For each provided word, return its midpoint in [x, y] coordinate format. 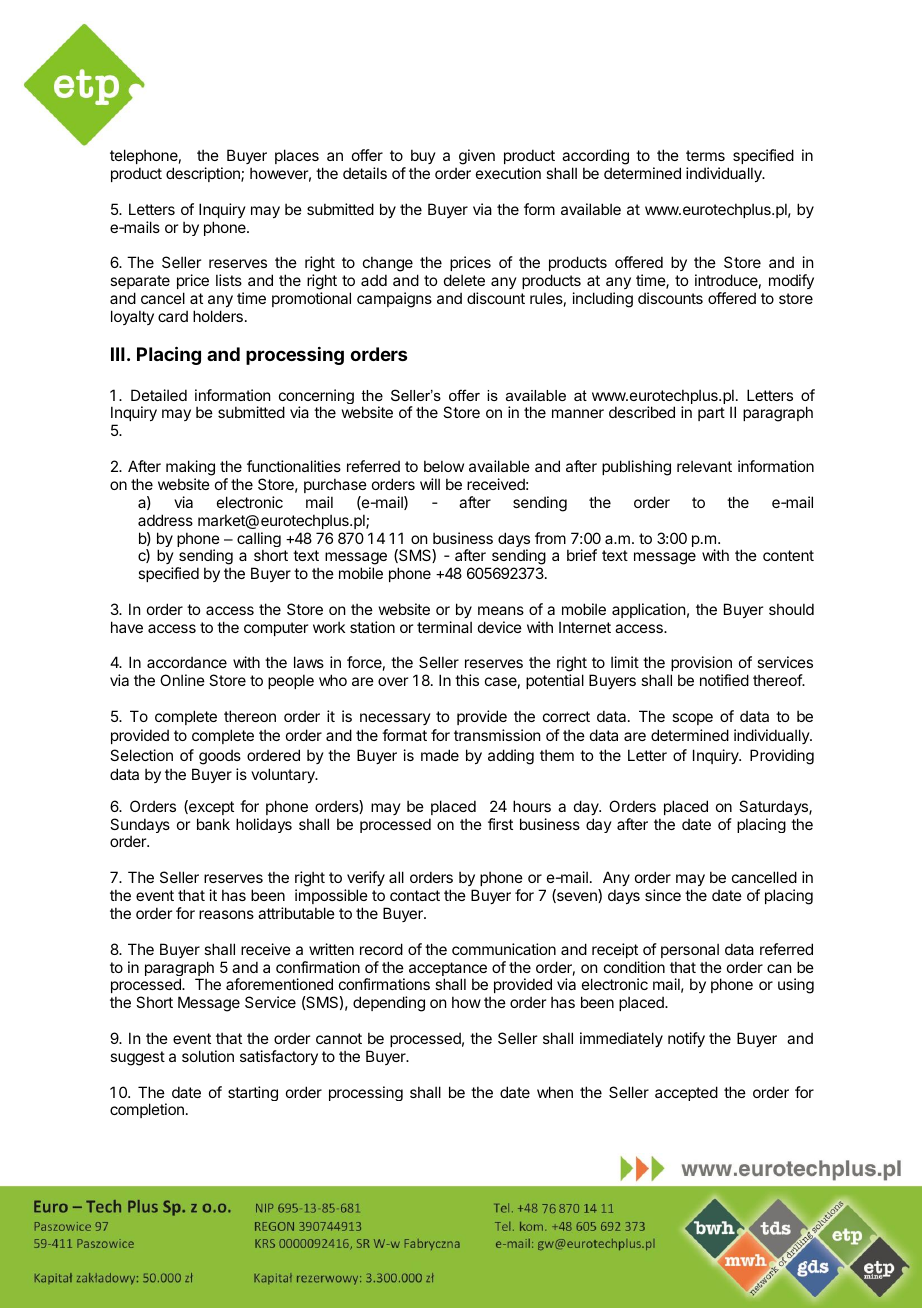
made [440, 755]
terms [705, 155]
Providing [782, 757]
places [297, 156]
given [477, 157]
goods [220, 757]
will [430, 484]
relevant [704, 466]
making [190, 468]
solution [208, 1056]
